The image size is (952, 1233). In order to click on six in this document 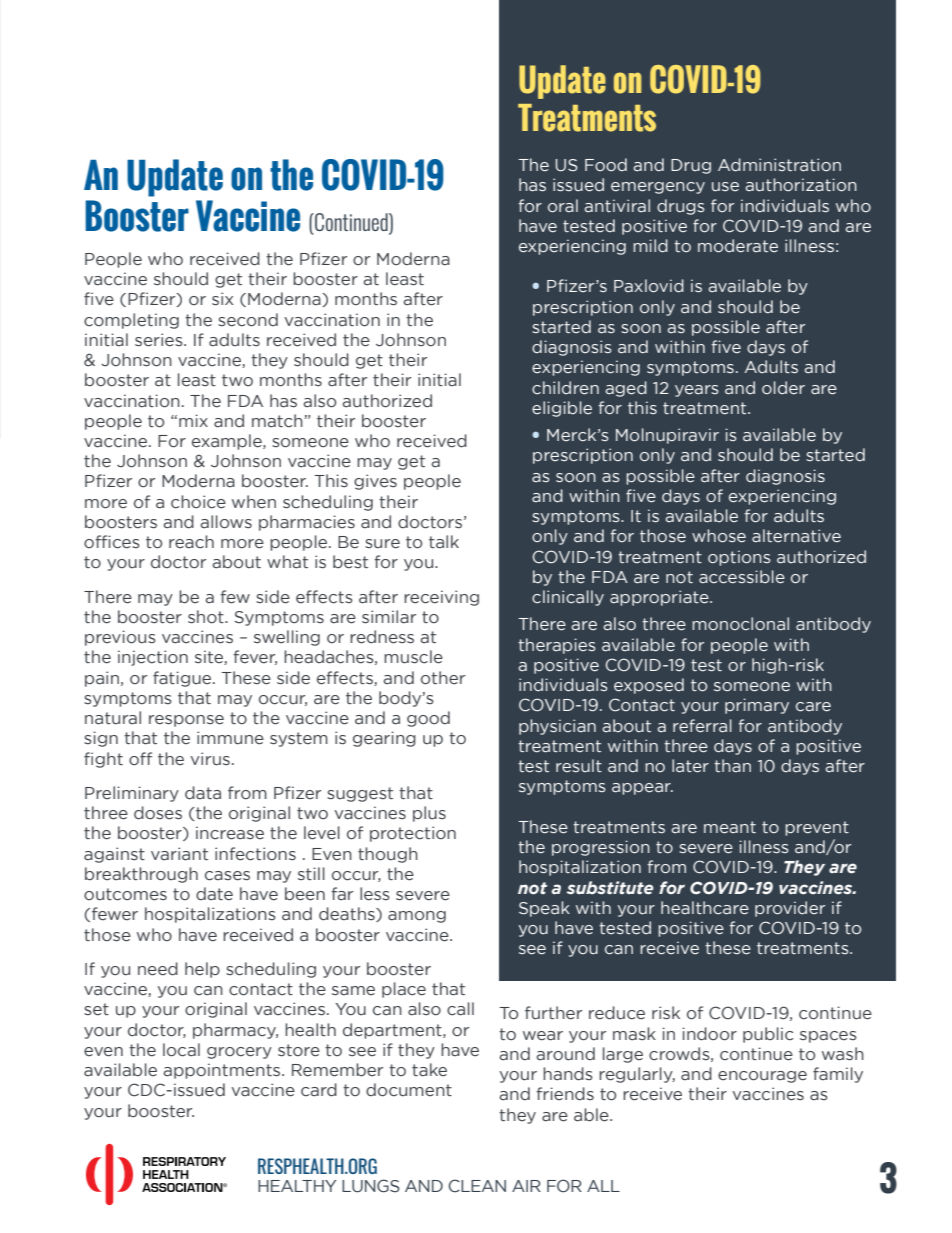, I will do `click(222, 299)`.
